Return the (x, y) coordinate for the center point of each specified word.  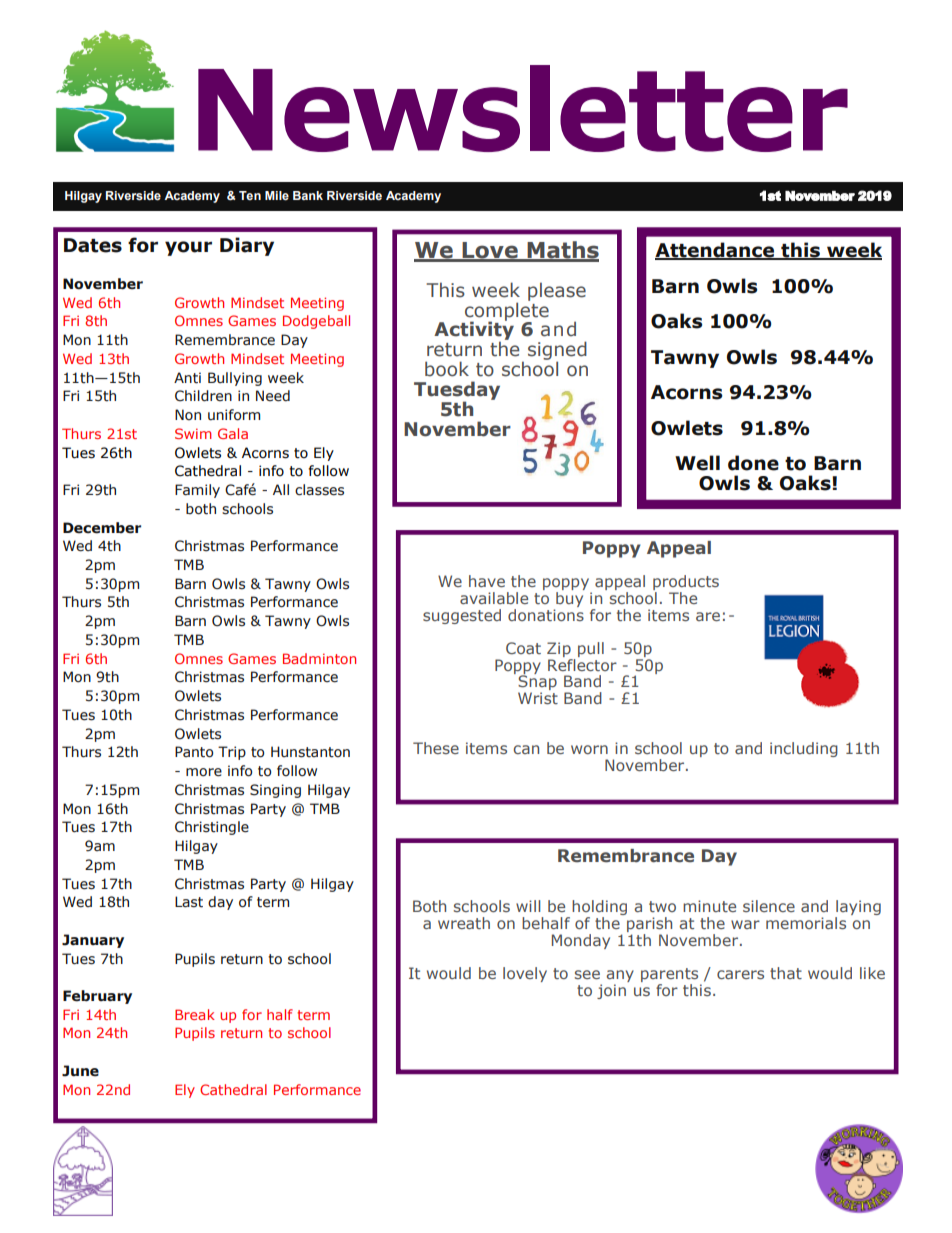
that (786, 973)
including (804, 749)
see (587, 974)
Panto (194, 752)
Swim (193, 433)
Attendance (716, 251)
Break (195, 1014)
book (447, 369)
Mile (277, 195)
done (753, 463)
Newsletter (523, 108)
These (436, 748)
